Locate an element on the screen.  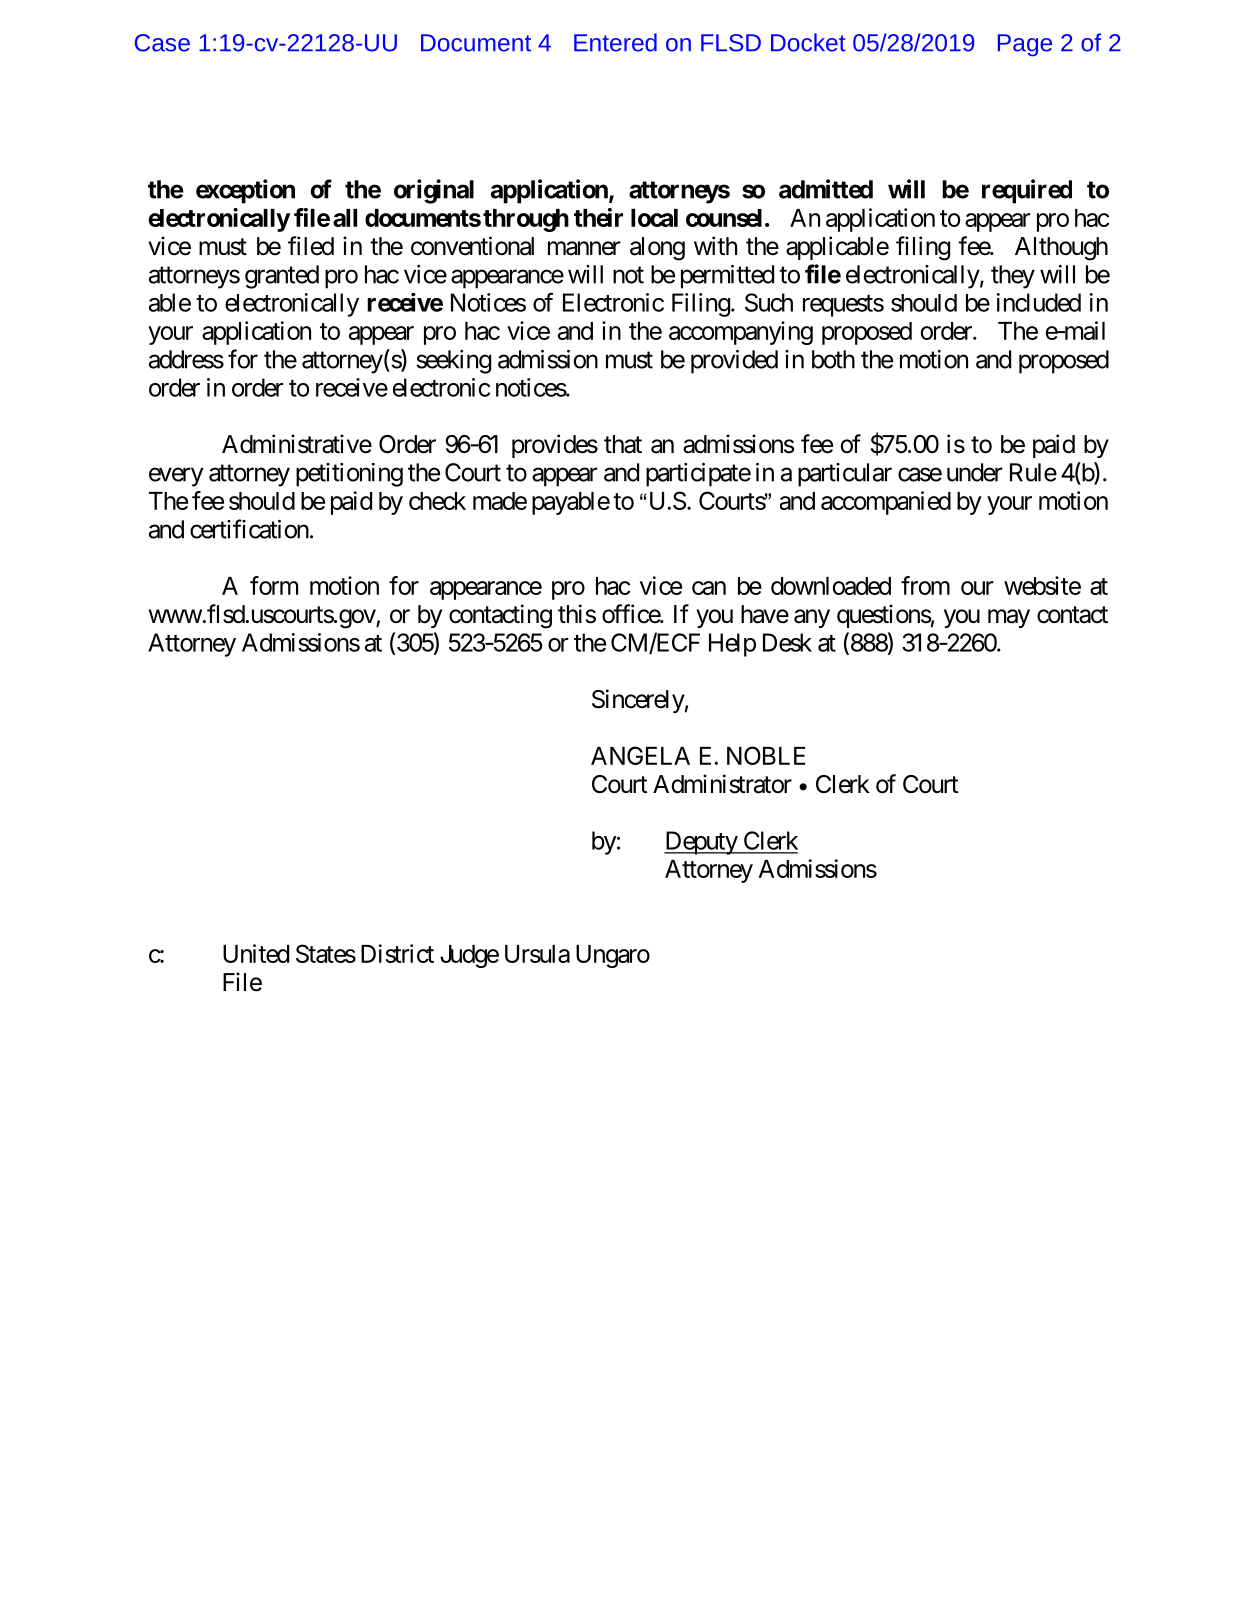
United is located at coordinates (256, 953).
